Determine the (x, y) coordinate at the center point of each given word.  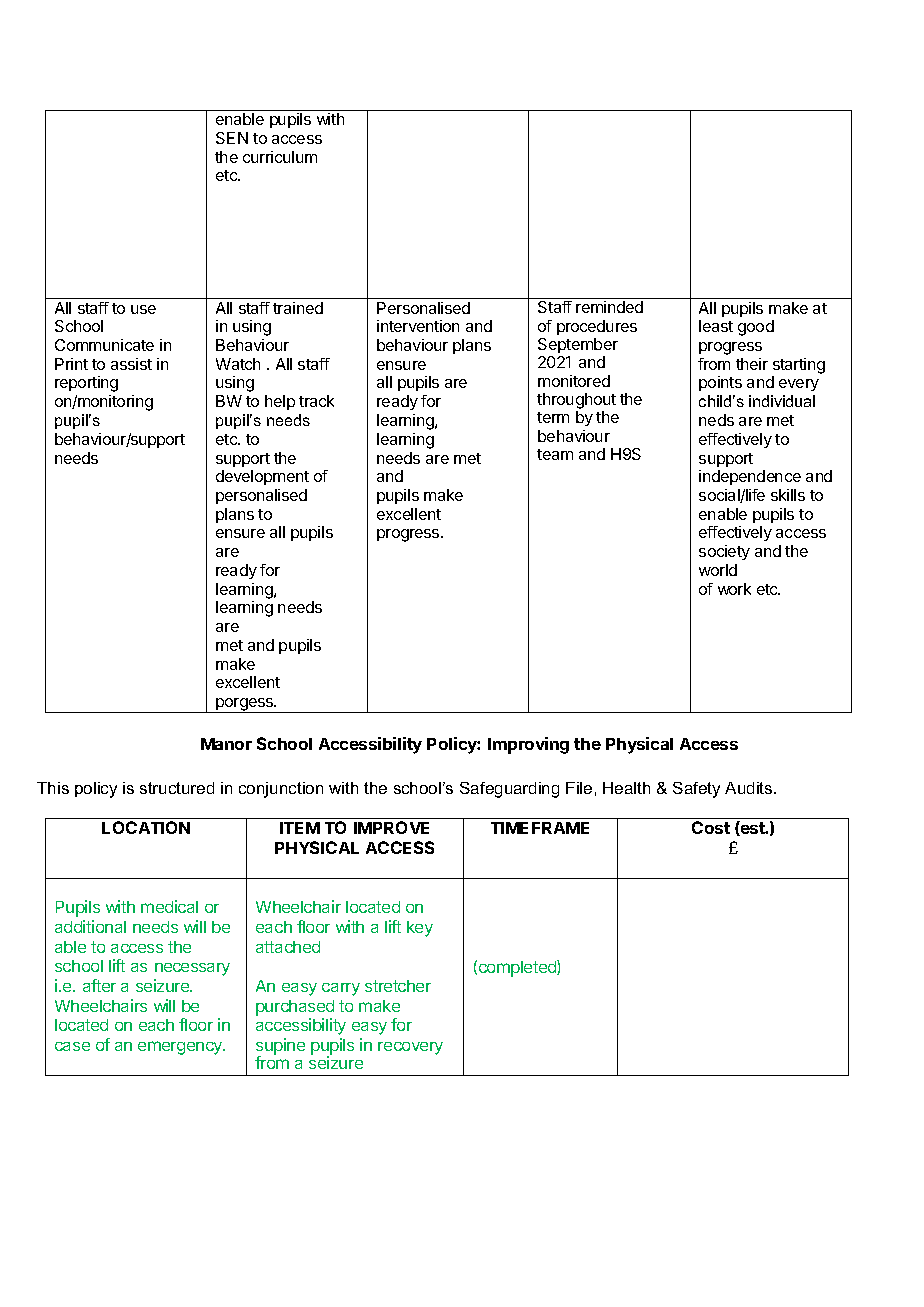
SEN (232, 138)
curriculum (280, 157)
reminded (609, 307)
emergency (181, 1048)
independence (750, 477)
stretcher (398, 986)
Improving (528, 745)
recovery (410, 1048)
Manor (226, 744)
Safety (696, 790)
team (555, 454)
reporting (86, 384)
